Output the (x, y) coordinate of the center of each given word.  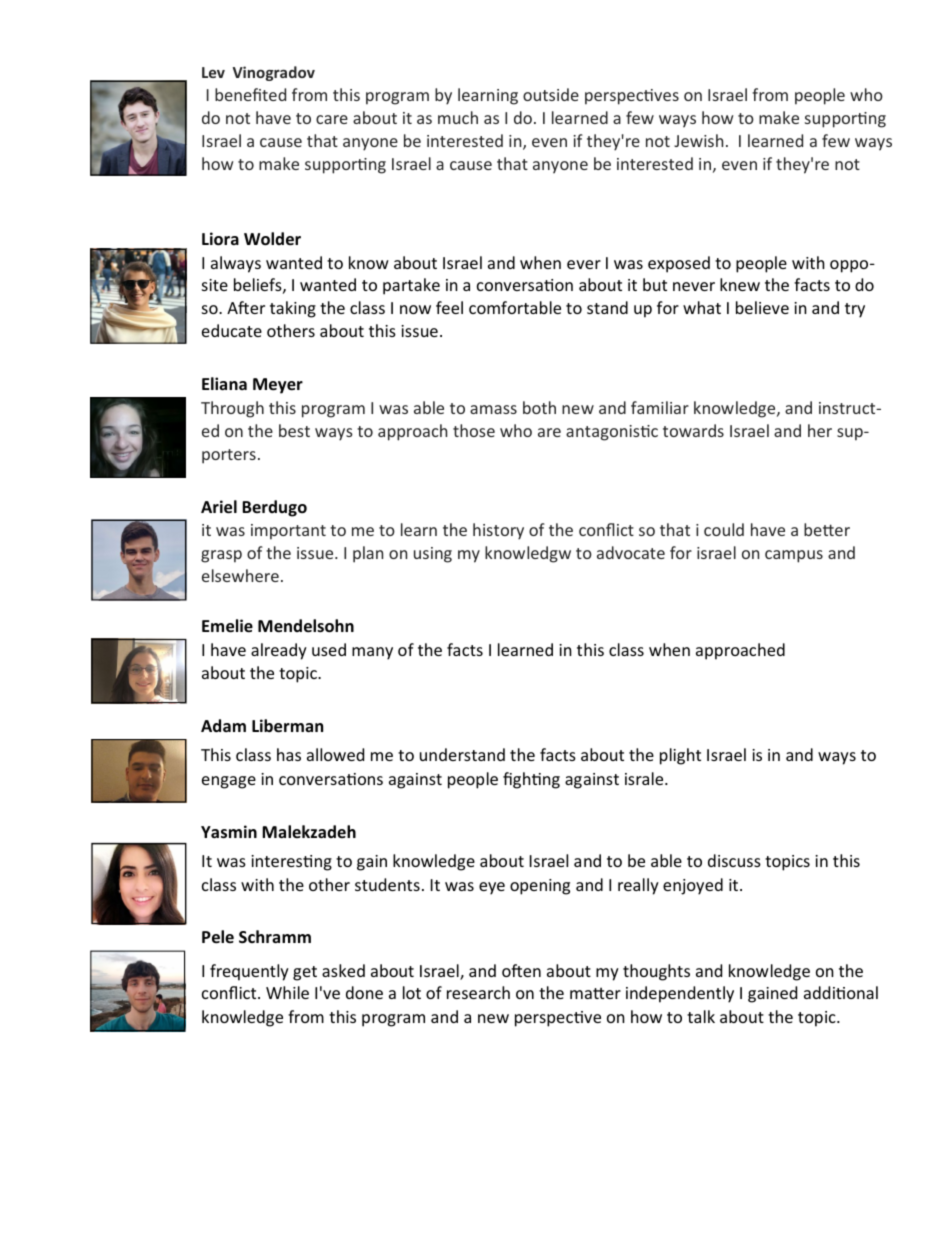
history (498, 531)
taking (293, 309)
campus (794, 556)
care (332, 119)
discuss (734, 860)
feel (449, 307)
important (288, 532)
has (289, 754)
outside (551, 94)
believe (762, 307)
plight (680, 756)
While (287, 992)
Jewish (698, 140)
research (478, 992)
